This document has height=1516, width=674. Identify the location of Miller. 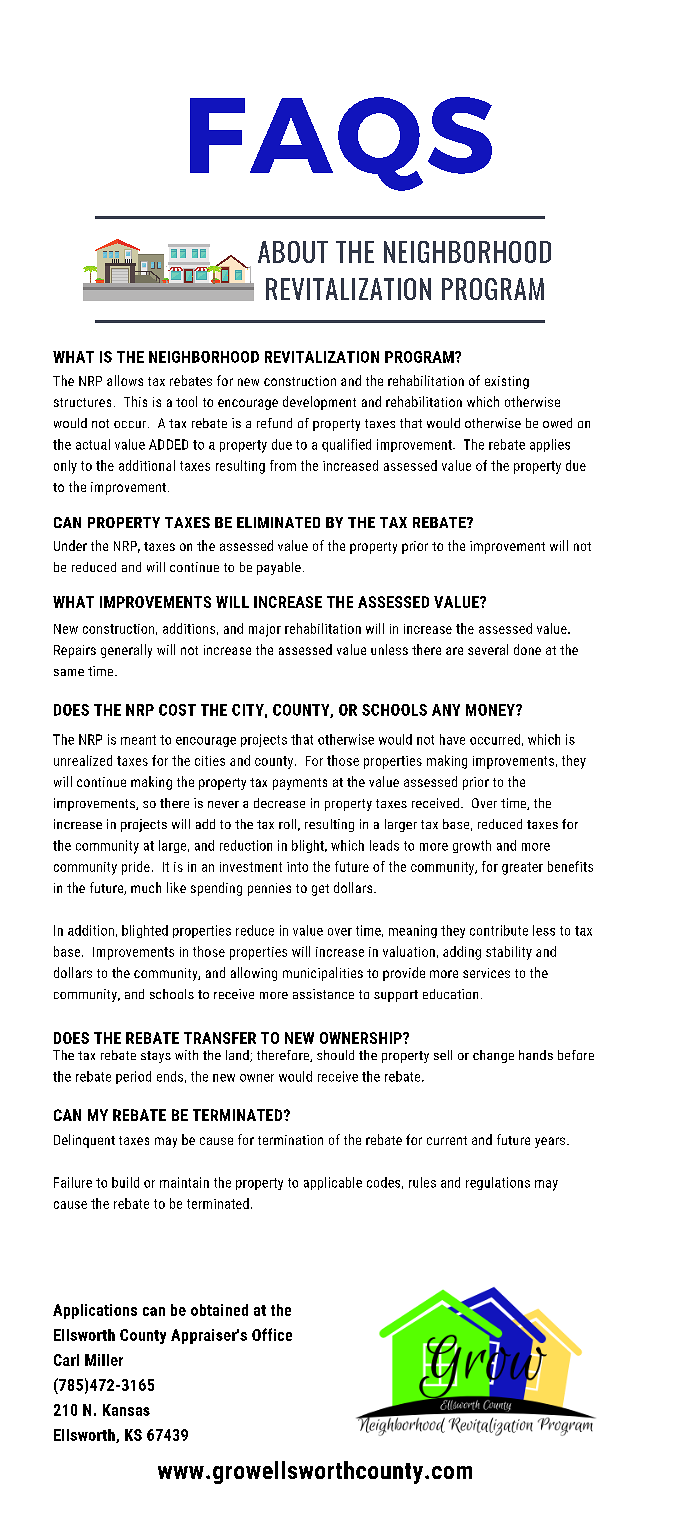
(104, 1360).
